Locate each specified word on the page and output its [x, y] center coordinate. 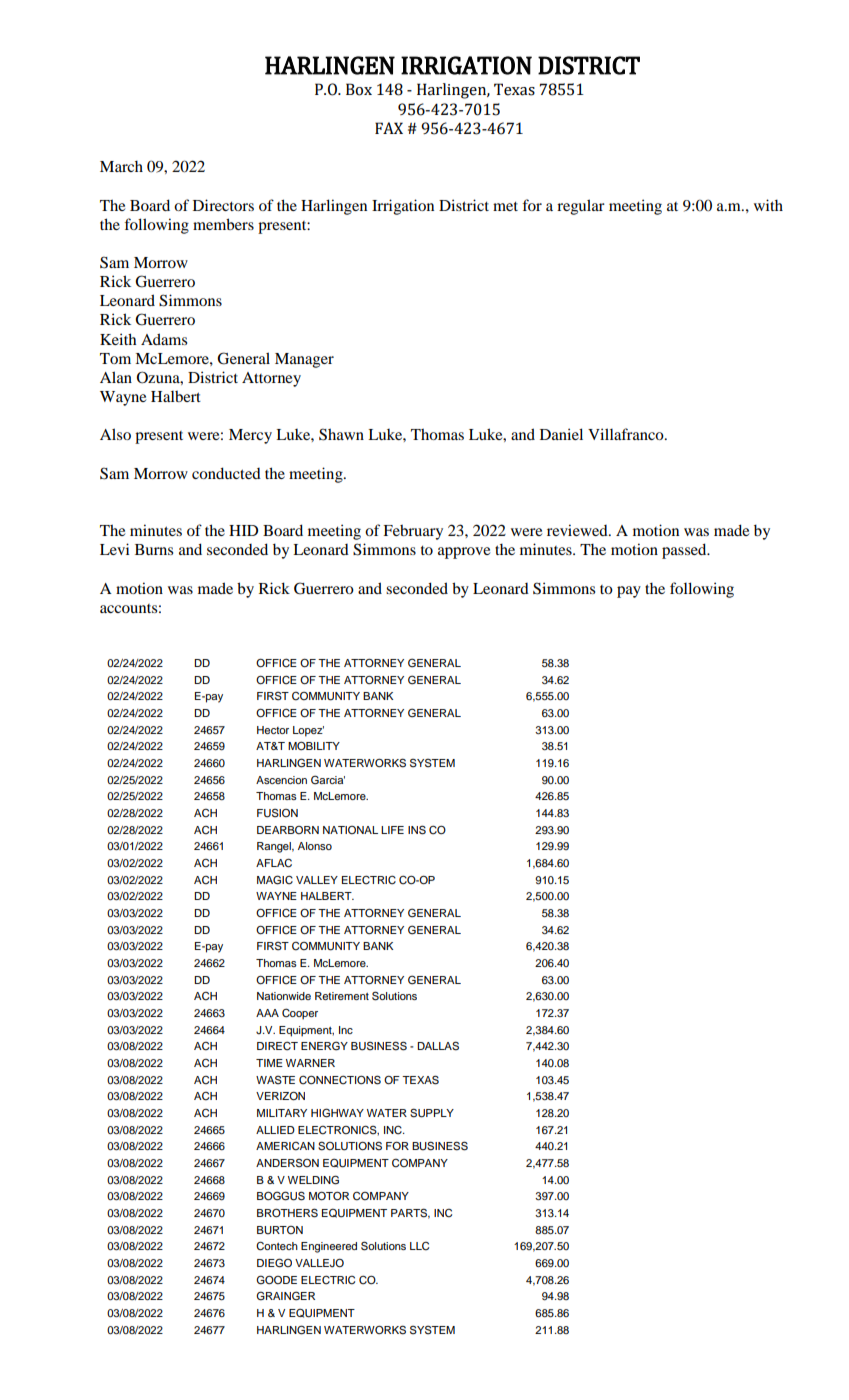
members [223, 224]
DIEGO [274, 1263]
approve [464, 553]
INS [417, 830]
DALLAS [438, 1046]
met [505, 206]
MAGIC [275, 880]
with [768, 205]
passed [685, 551]
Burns [154, 549]
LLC [419, 1246]
